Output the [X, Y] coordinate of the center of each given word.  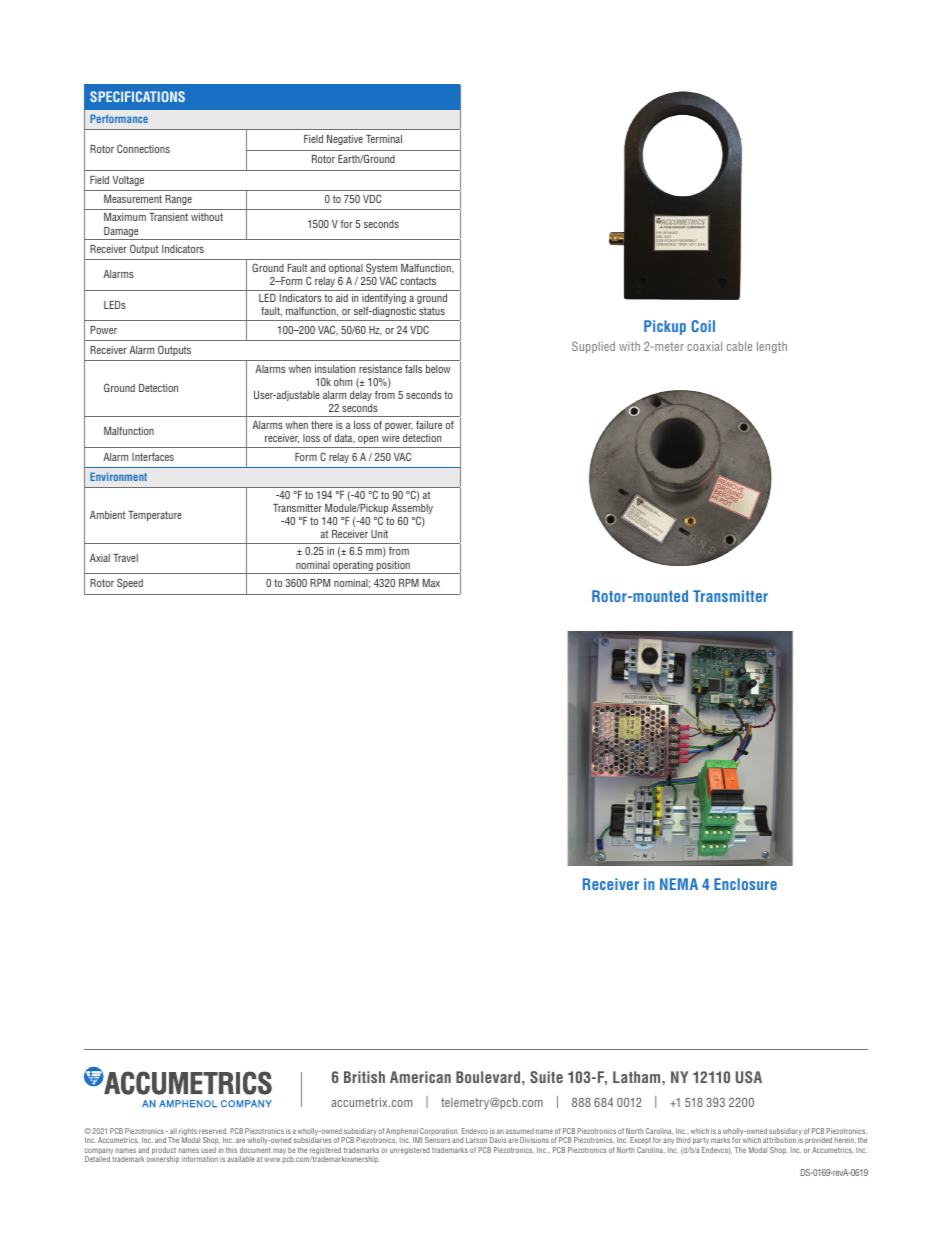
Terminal [384, 139]
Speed [130, 583]
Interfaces [153, 457]
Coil [703, 326]
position [393, 567]
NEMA [679, 884]
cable [739, 346]
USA [749, 1077]
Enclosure [745, 884]
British [364, 1077]
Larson [476, 1140]
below [438, 369]
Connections [143, 148]
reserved [213, 1131]
